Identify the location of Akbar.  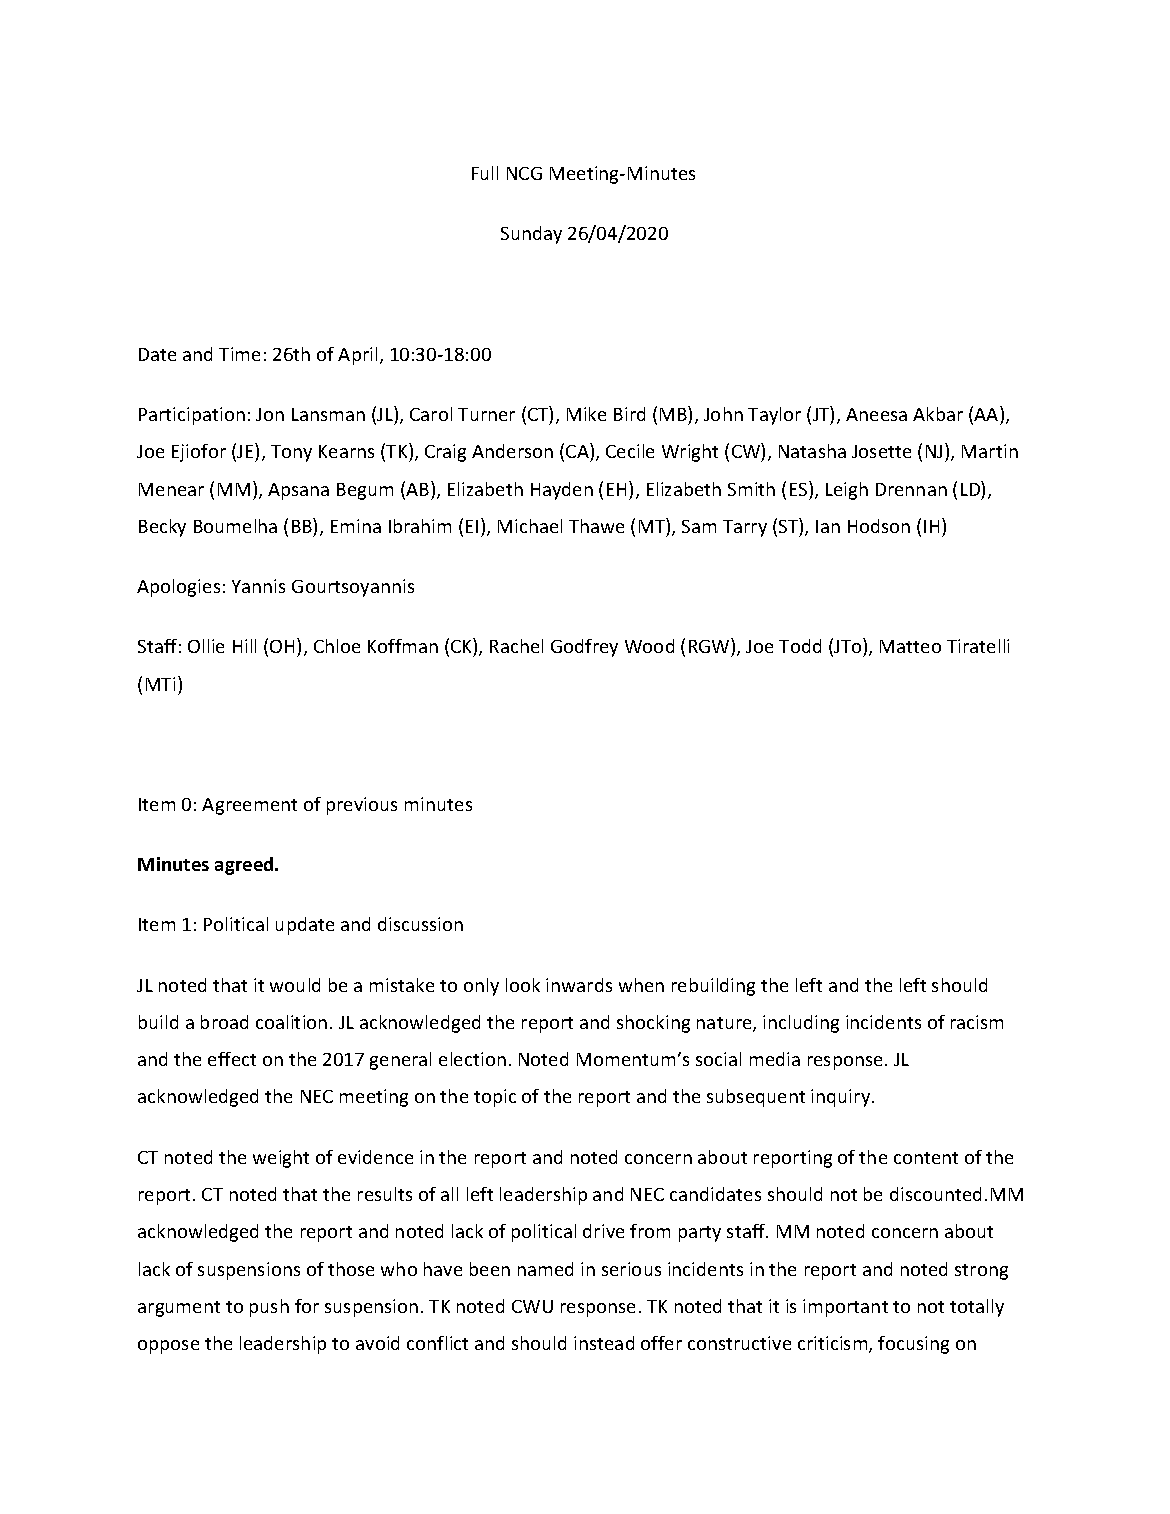
(938, 414).
